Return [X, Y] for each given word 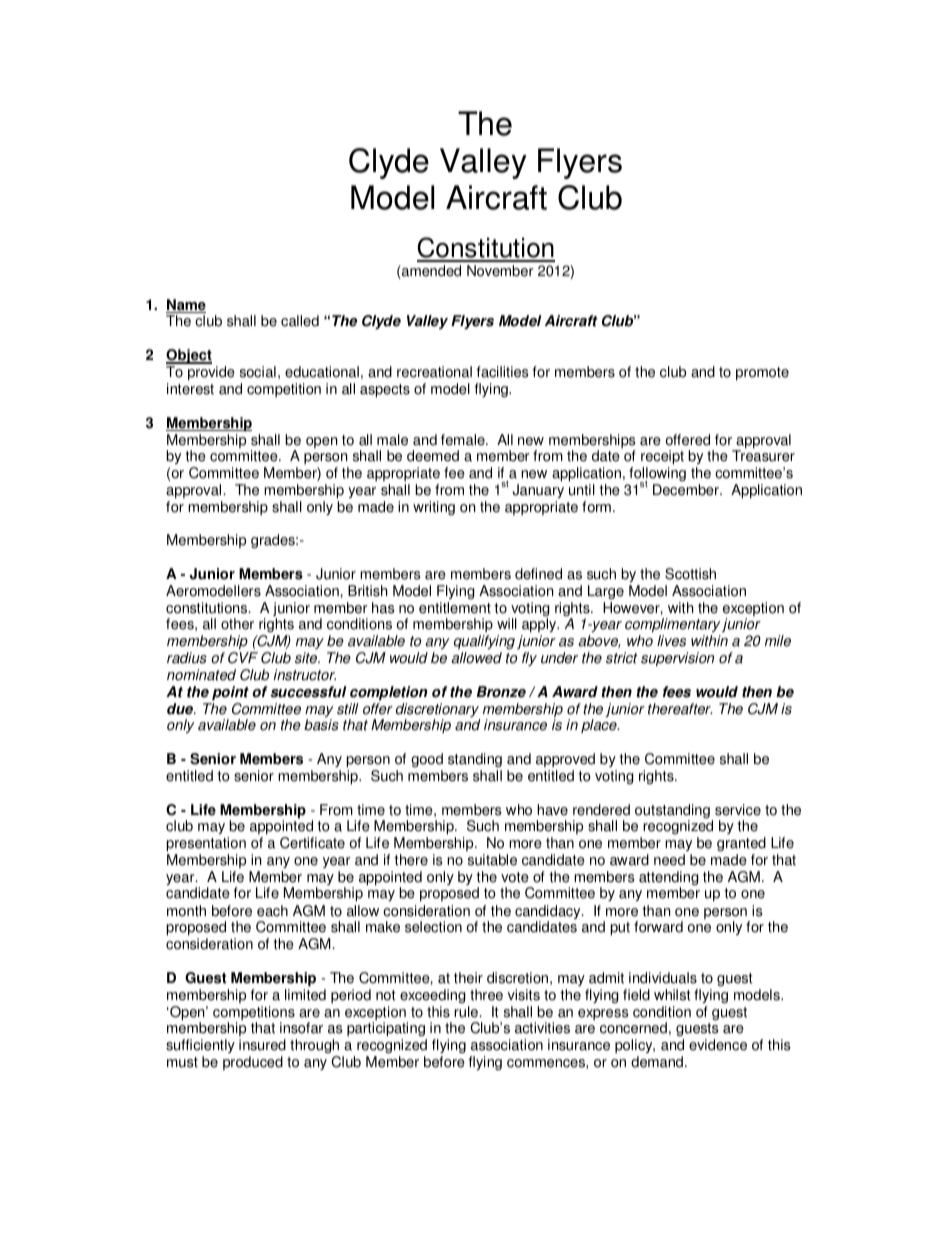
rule [467, 1012]
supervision [677, 659]
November [500, 271]
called [300, 321]
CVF [243, 658]
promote [762, 374]
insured [262, 1045]
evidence [718, 1045]
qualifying [484, 642]
